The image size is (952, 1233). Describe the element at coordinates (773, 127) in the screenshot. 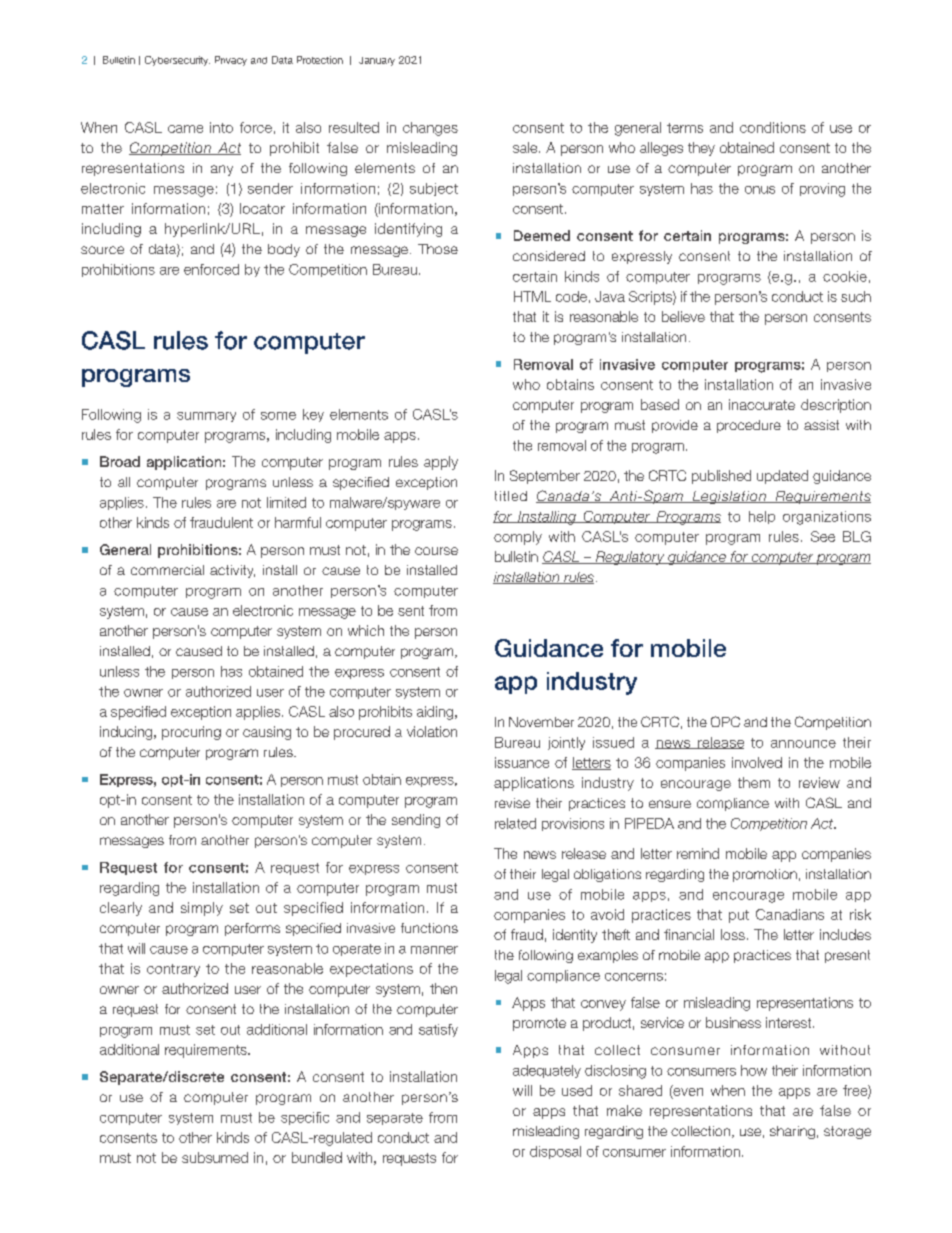

I see `conditions` at that location.
